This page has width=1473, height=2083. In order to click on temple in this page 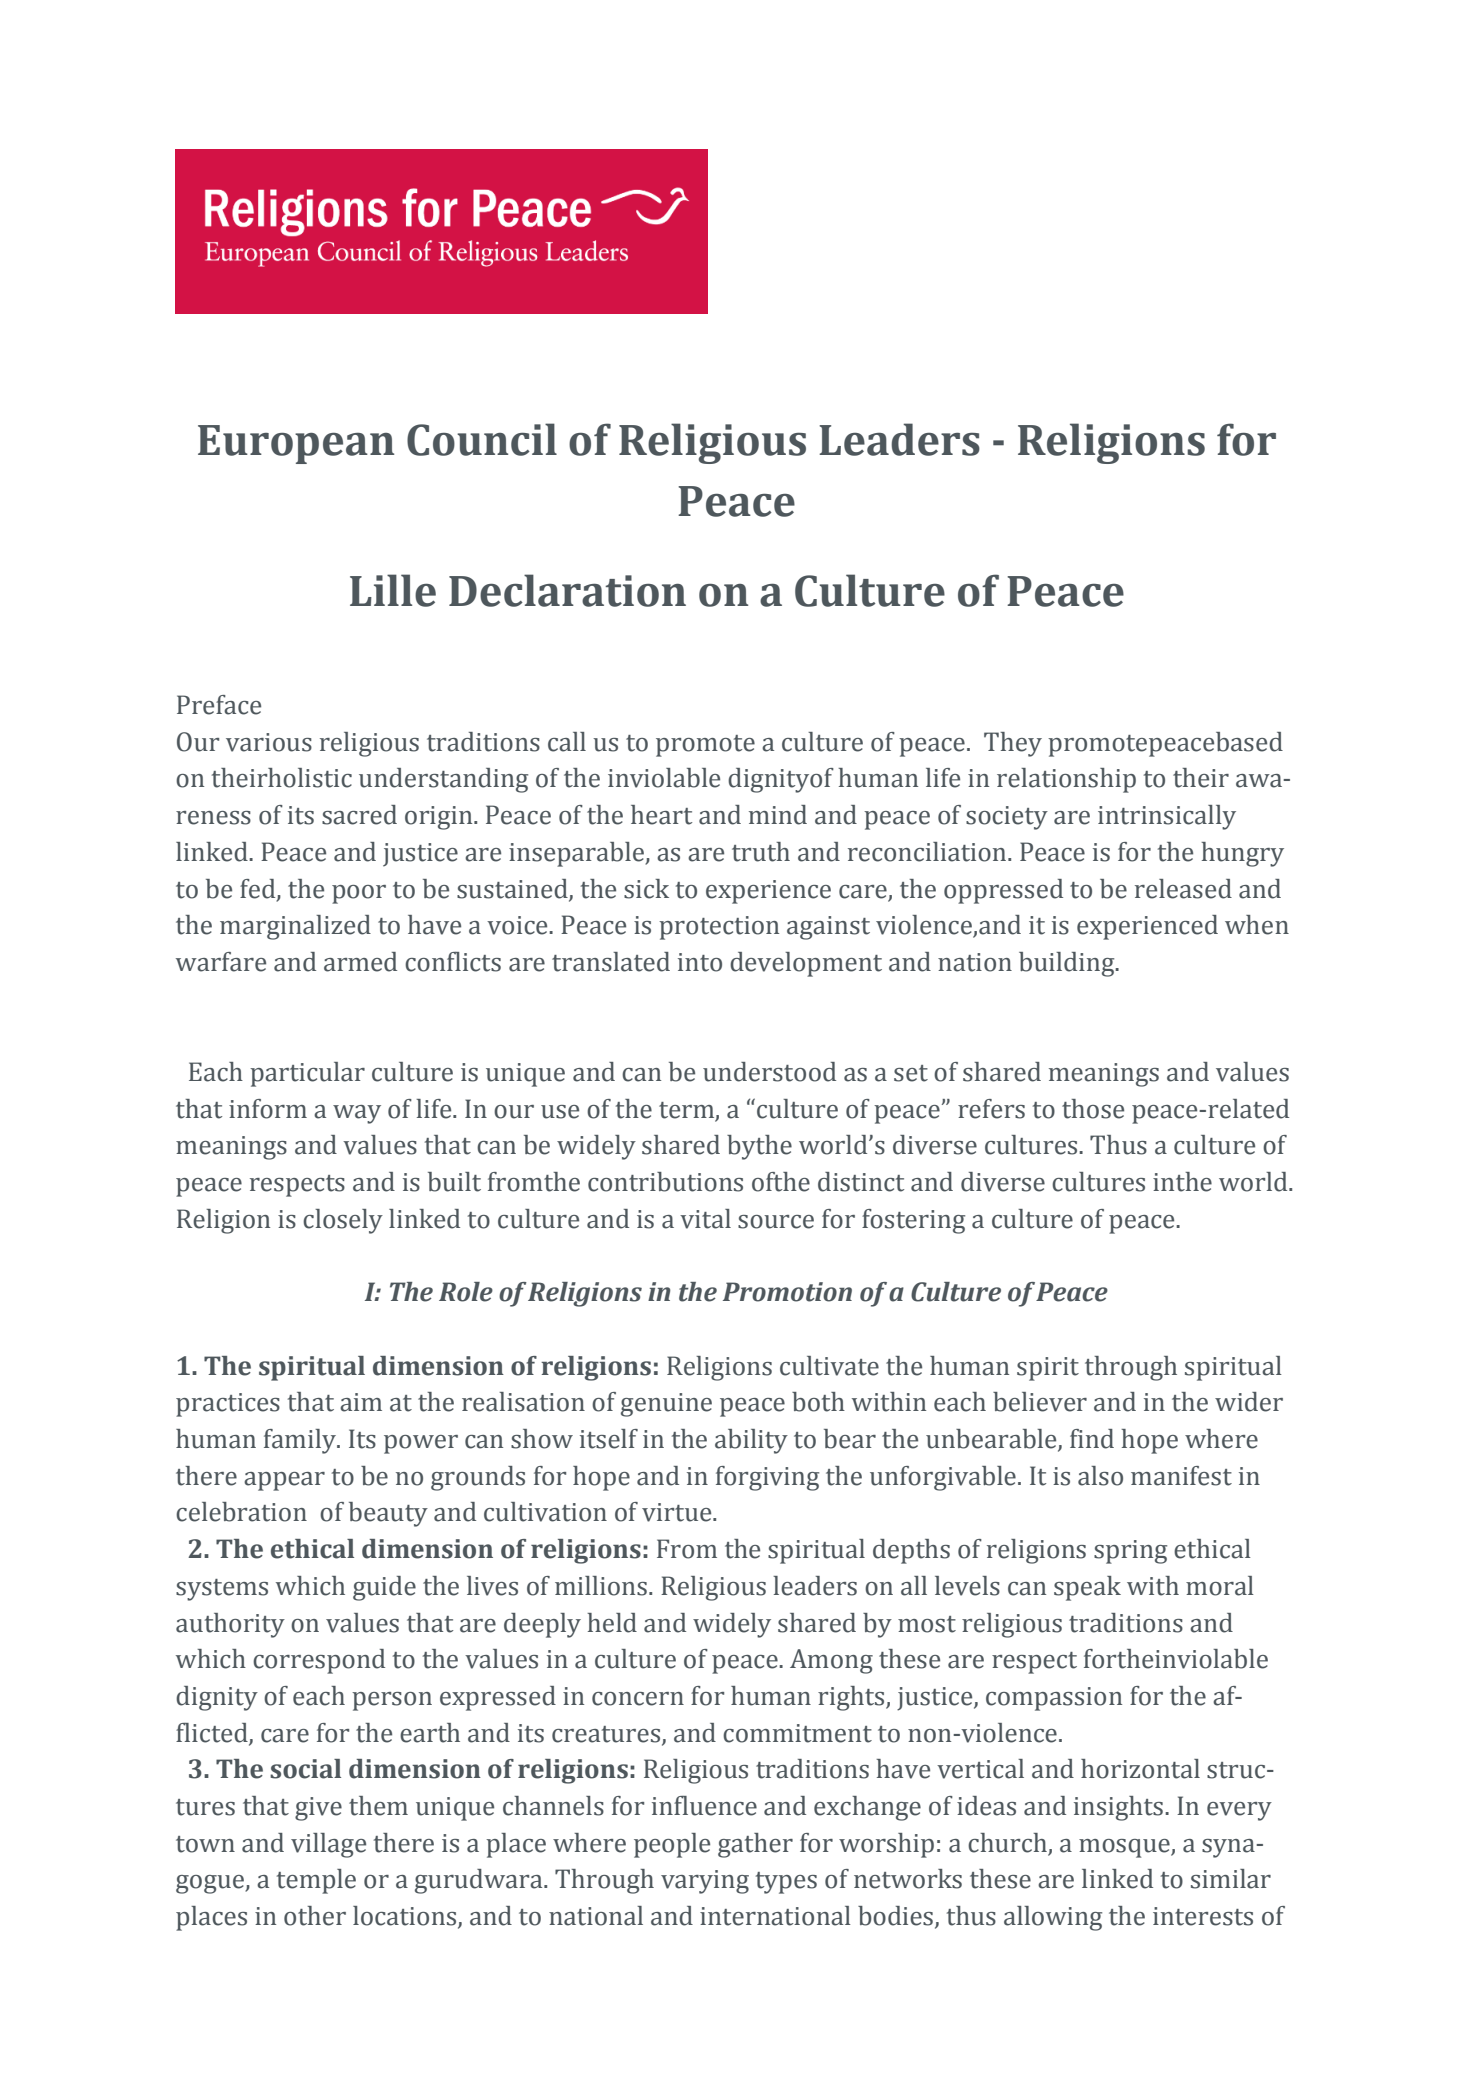, I will do `click(316, 1881)`.
